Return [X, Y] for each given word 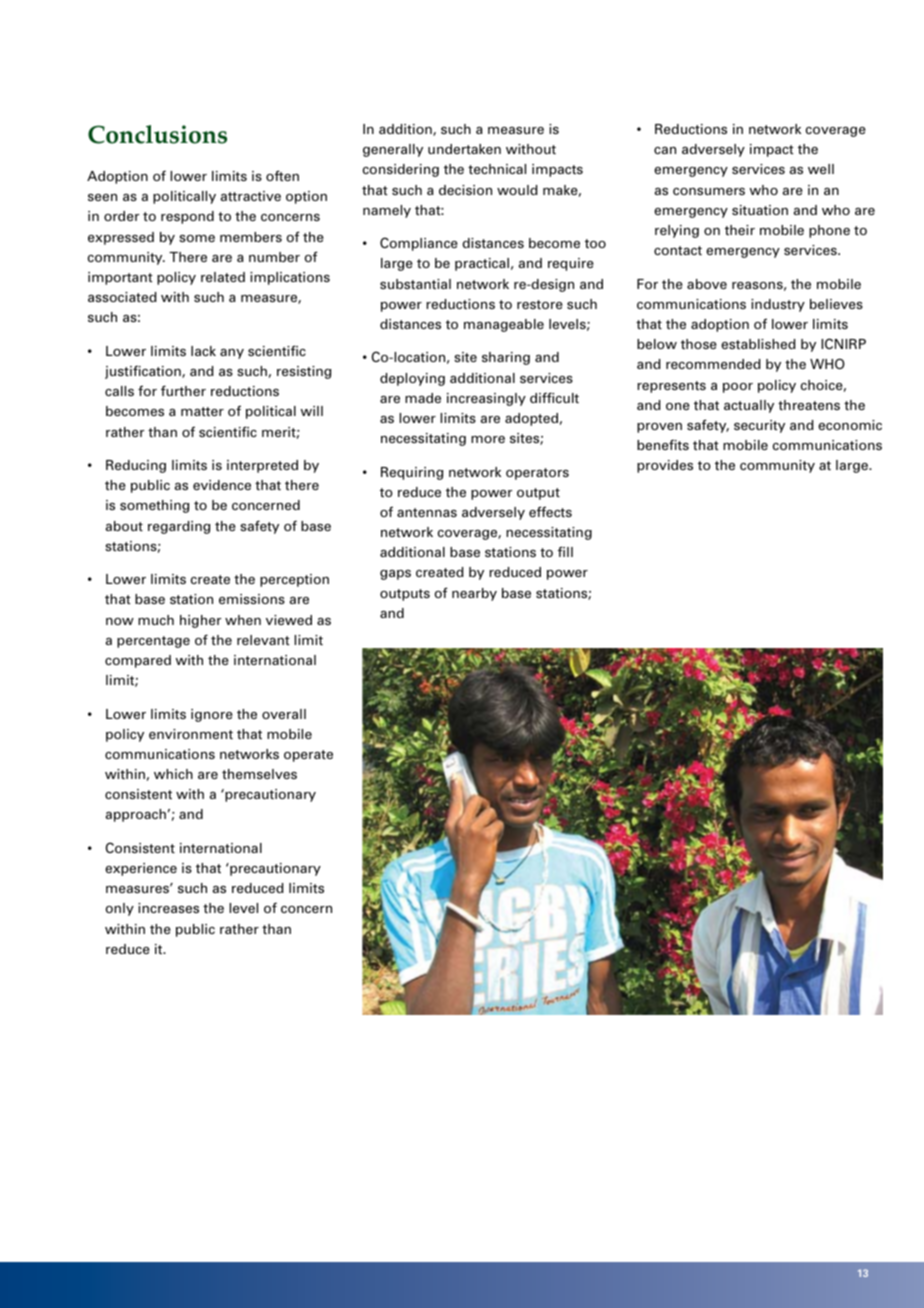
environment [191, 734]
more [488, 439]
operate [308, 756]
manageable [504, 325]
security [759, 426]
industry [778, 305]
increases [168, 908]
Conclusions [157, 134]
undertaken [464, 149]
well [821, 169]
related [223, 277]
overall [284, 714]
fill [565, 551]
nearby [474, 594]
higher [200, 621]
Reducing [136, 466]
